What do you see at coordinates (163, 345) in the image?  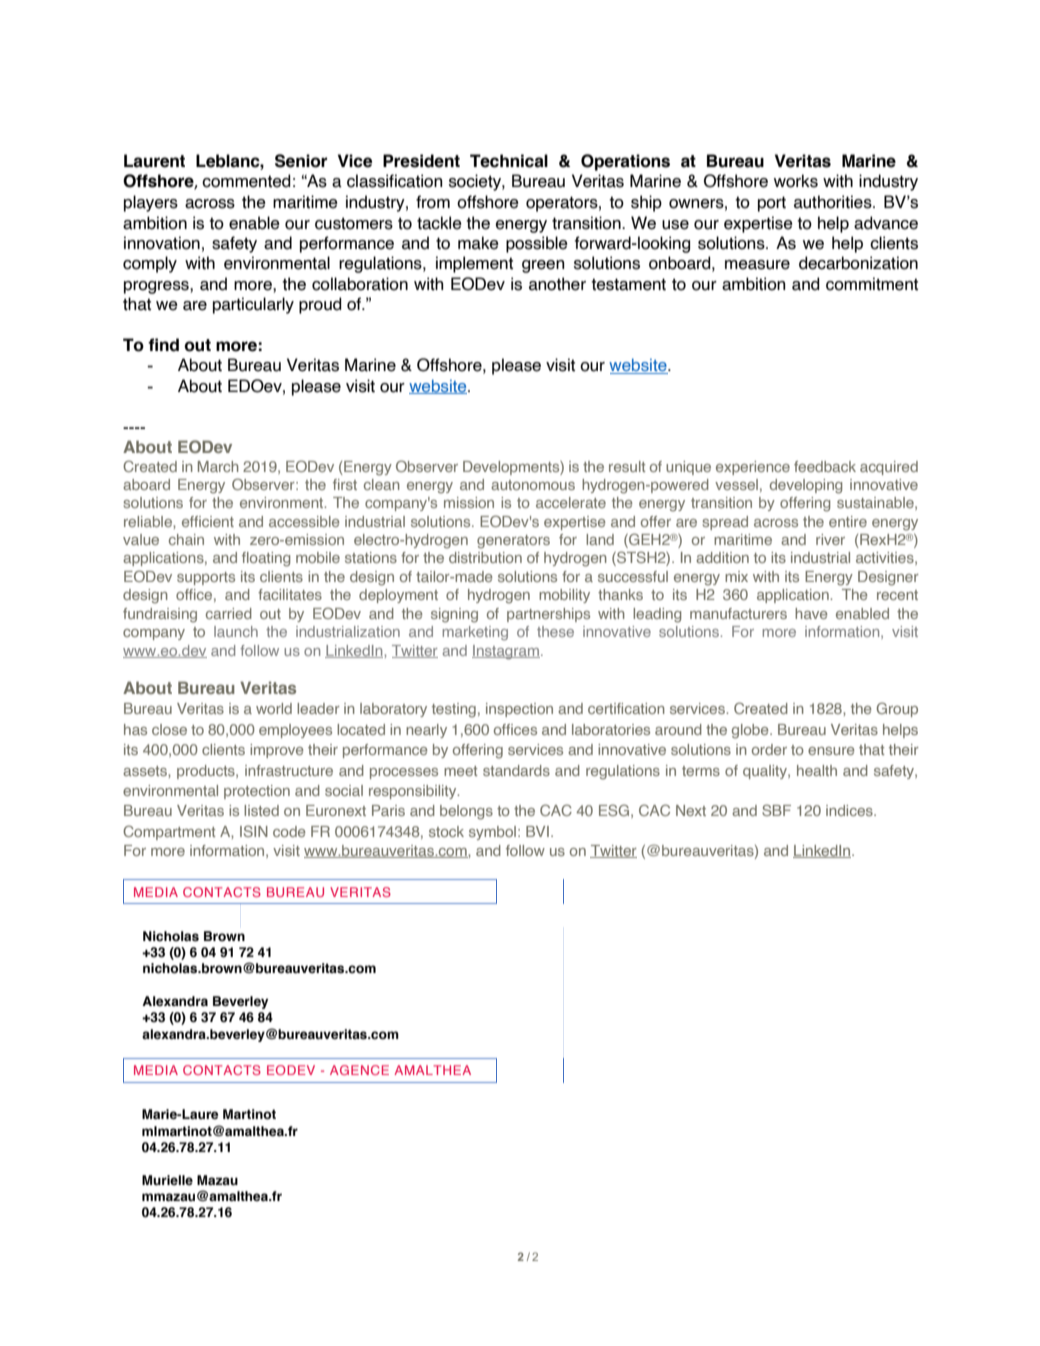 I see `find` at bounding box center [163, 345].
